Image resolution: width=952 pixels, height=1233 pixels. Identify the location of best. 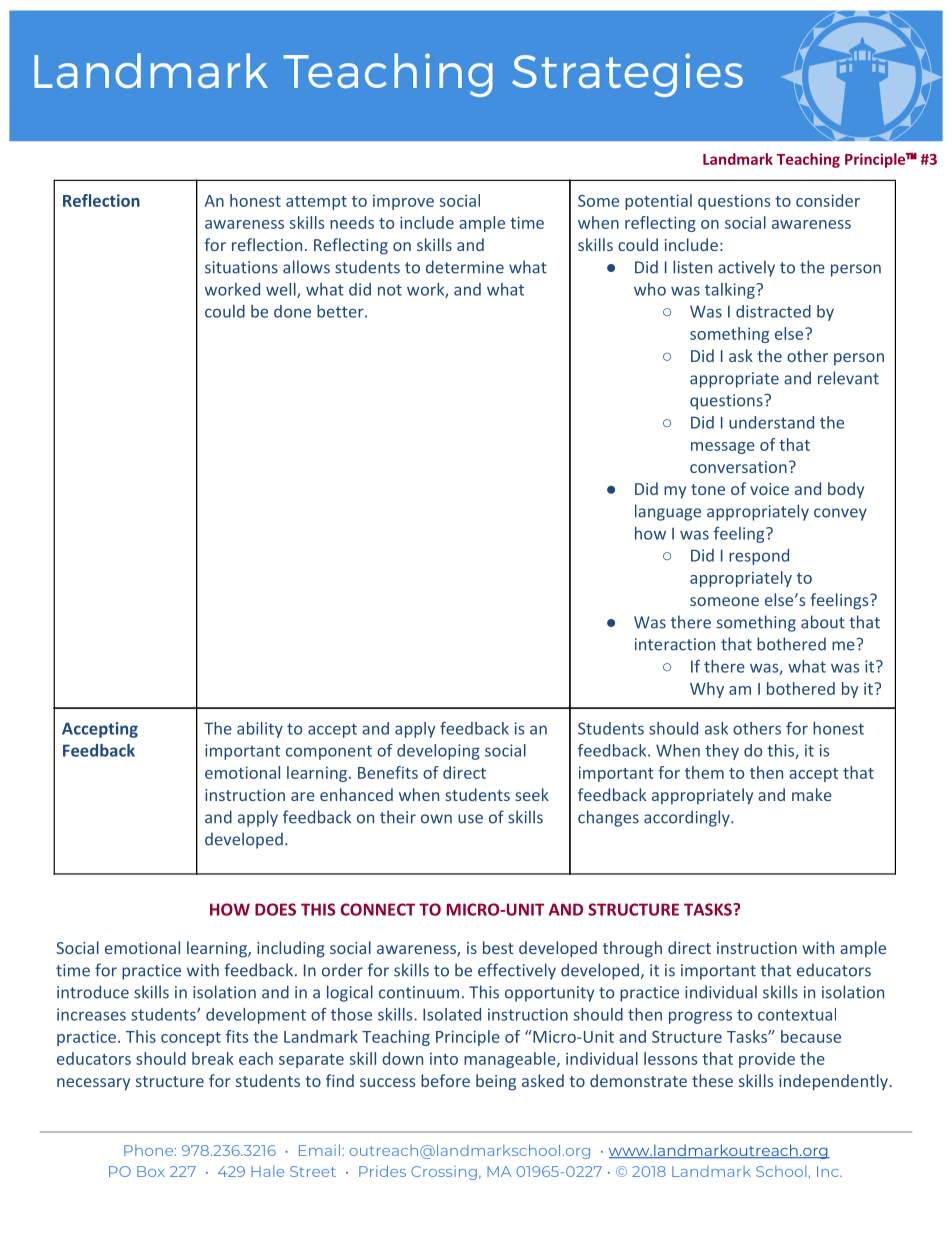
(498, 947).
